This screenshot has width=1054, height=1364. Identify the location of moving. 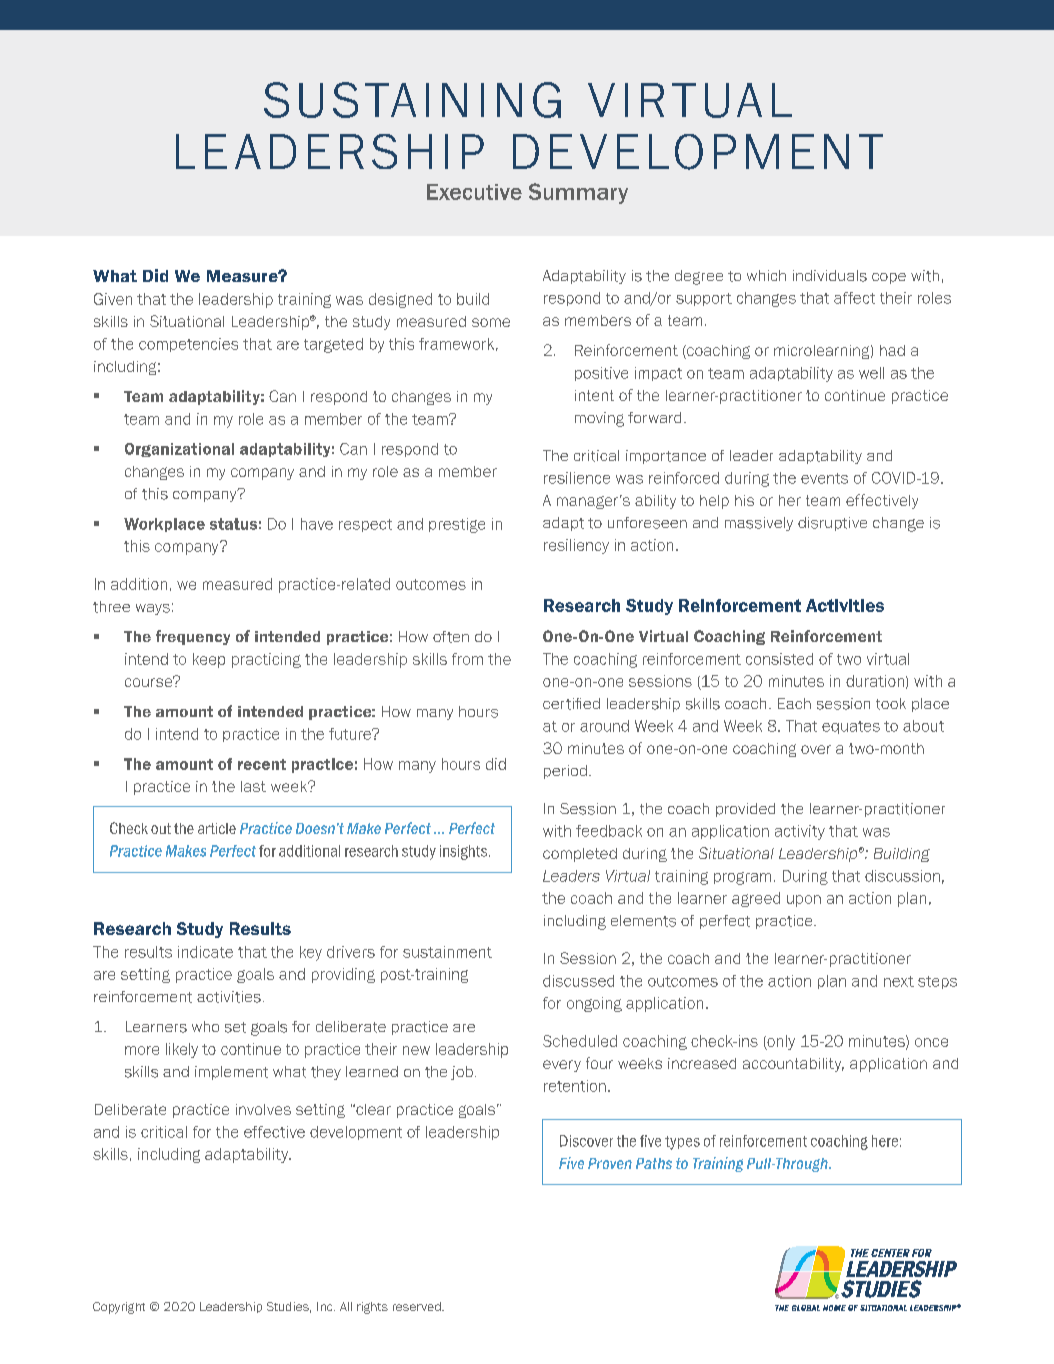
(599, 419).
